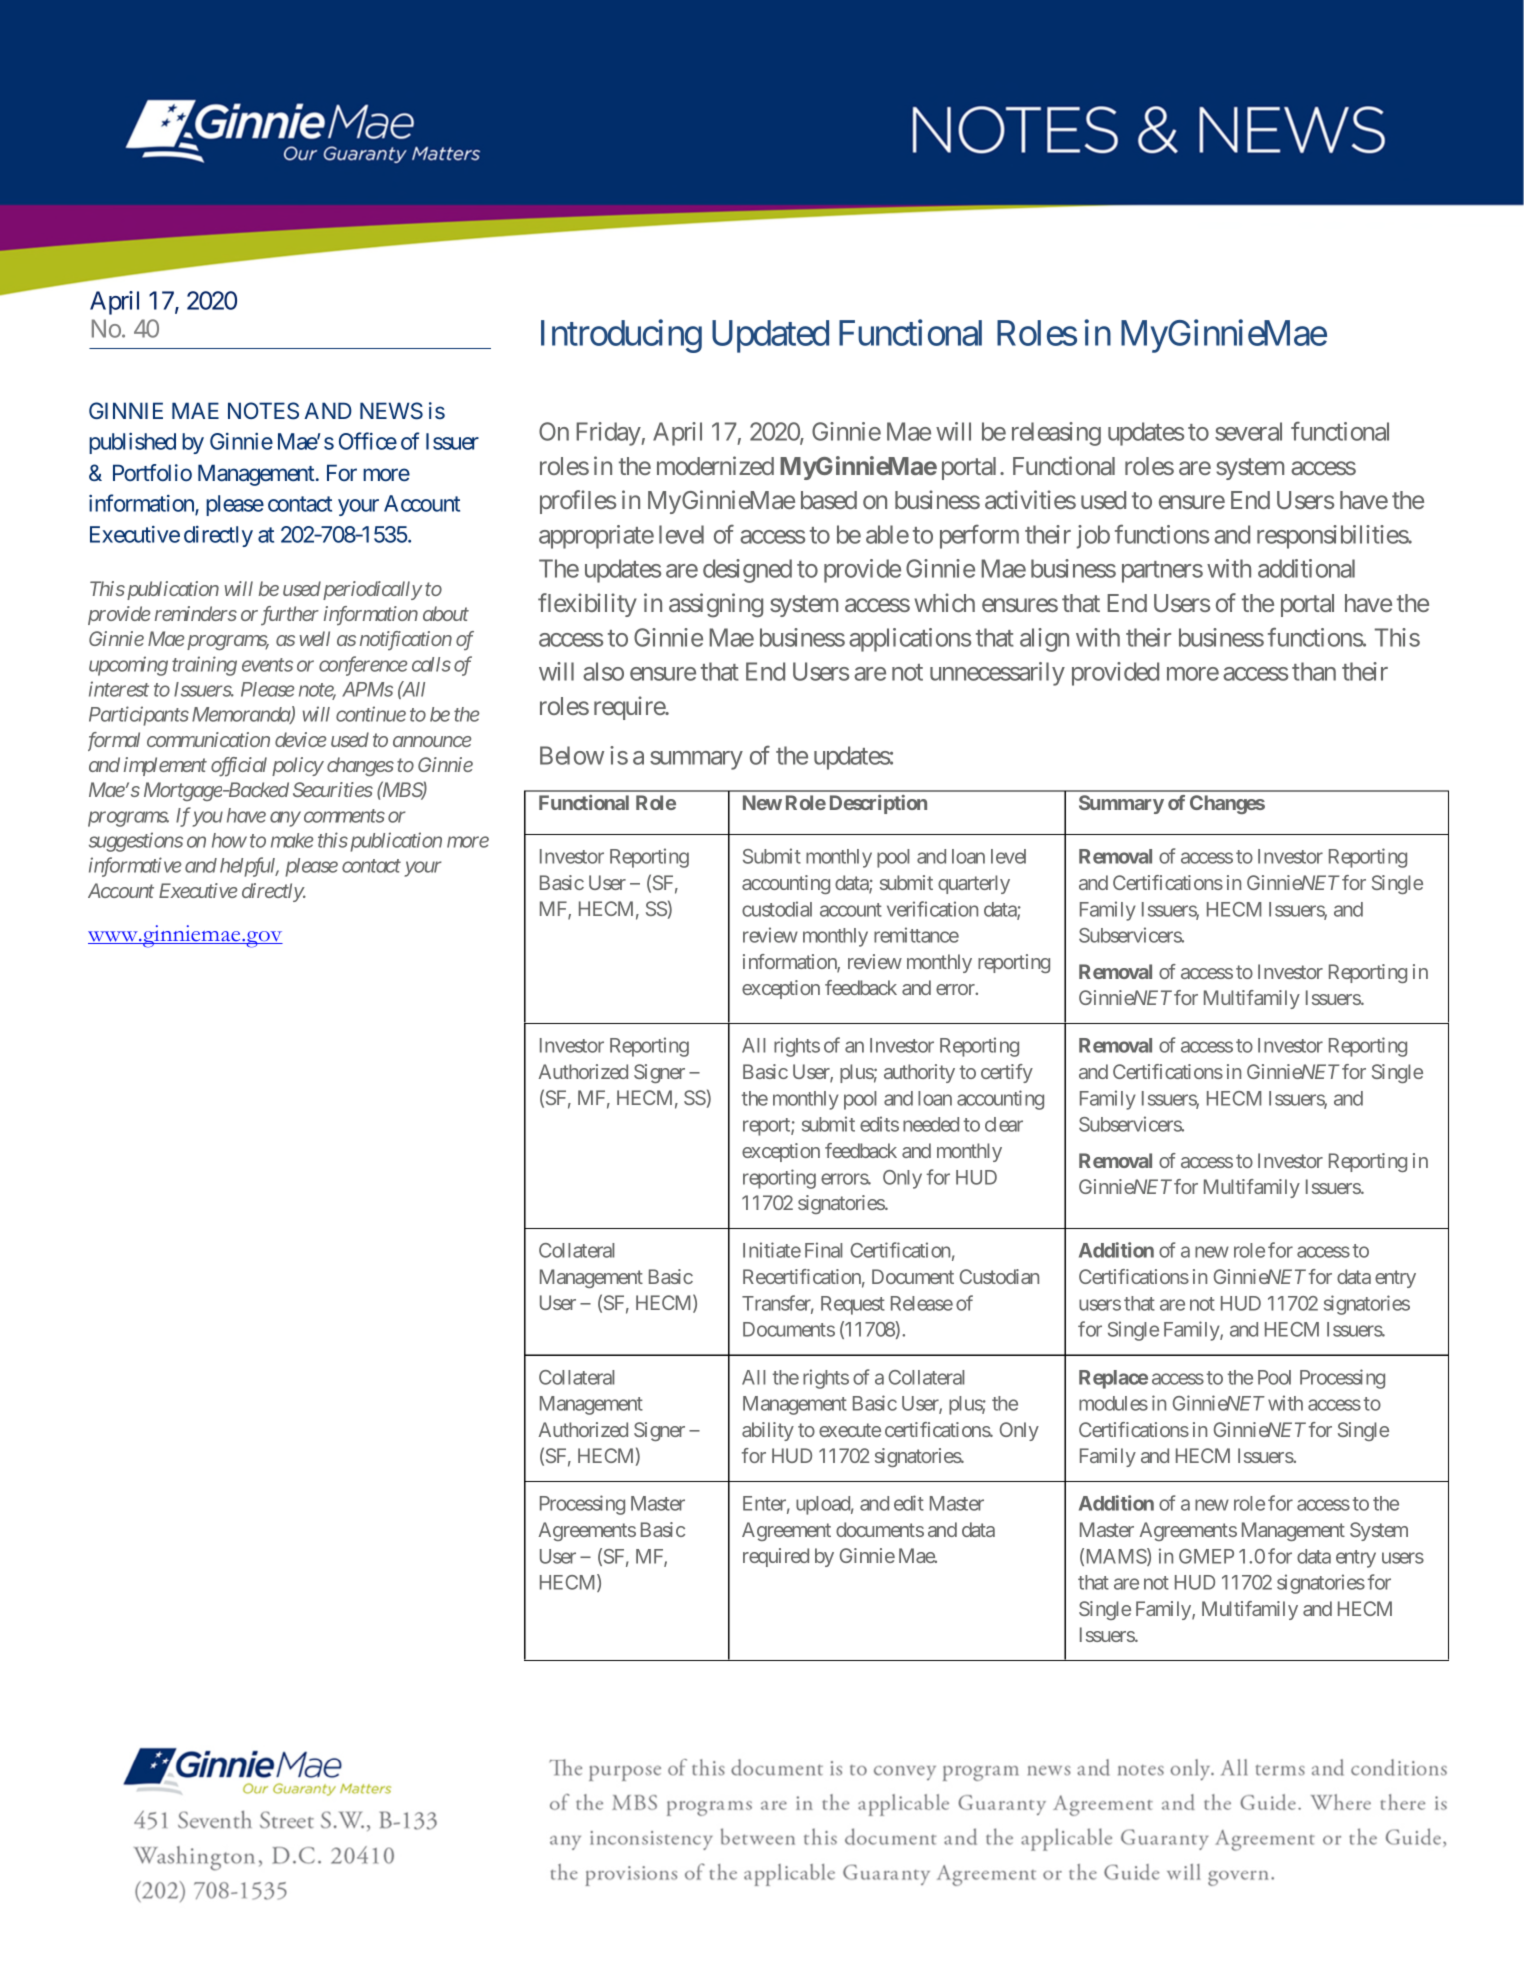 The height and width of the document is (1967, 1524). What do you see at coordinates (919, 1073) in the document?
I see `authority` at bounding box center [919, 1073].
